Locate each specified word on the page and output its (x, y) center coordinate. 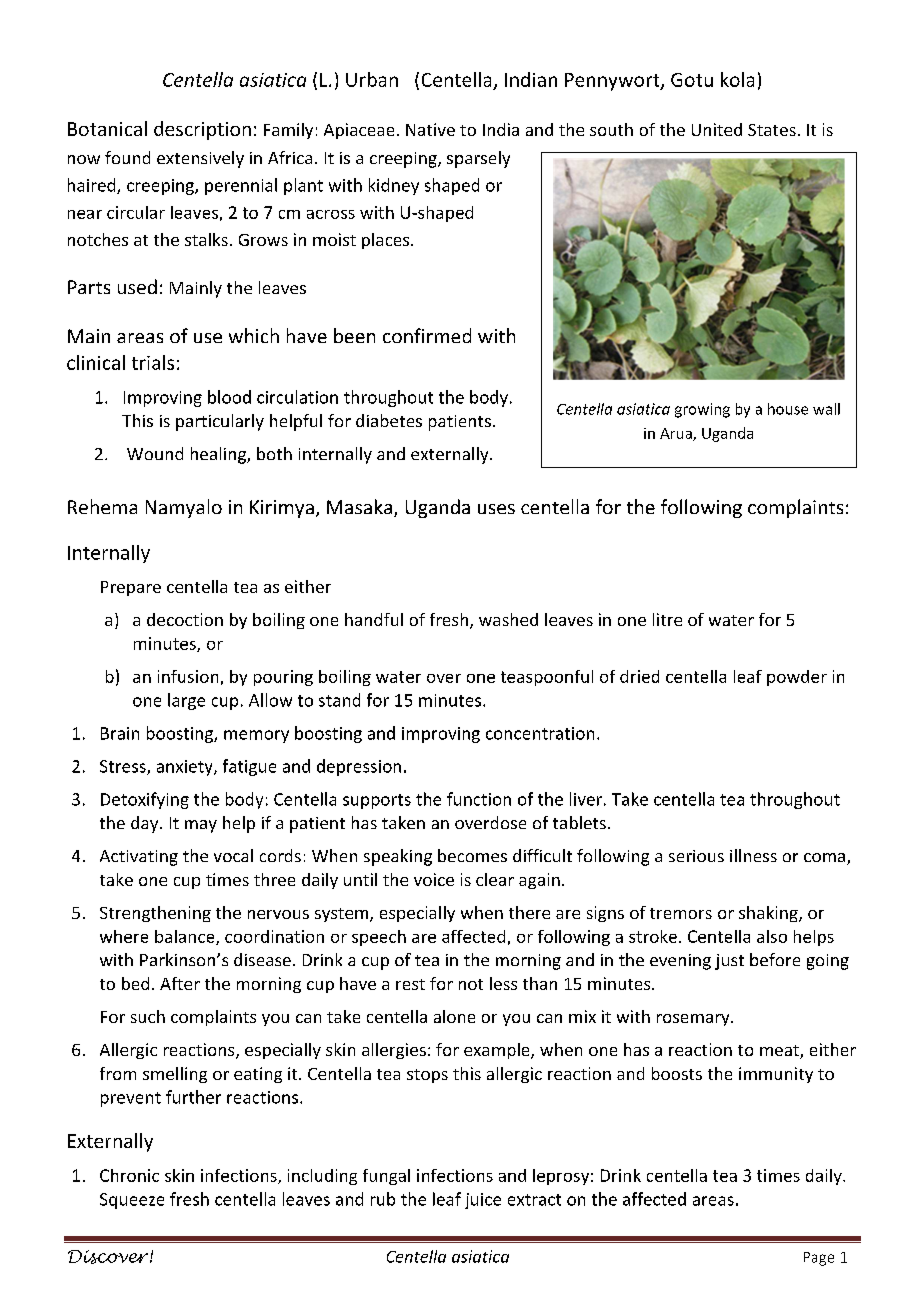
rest (410, 984)
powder (797, 678)
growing (702, 410)
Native (430, 129)
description (202, 130)
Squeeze (132, 1201)
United (717, 129)
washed (508, 619)
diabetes (389, 420)
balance (186, 937)
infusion (188, 676)
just (729, 962)
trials (153, 362)
